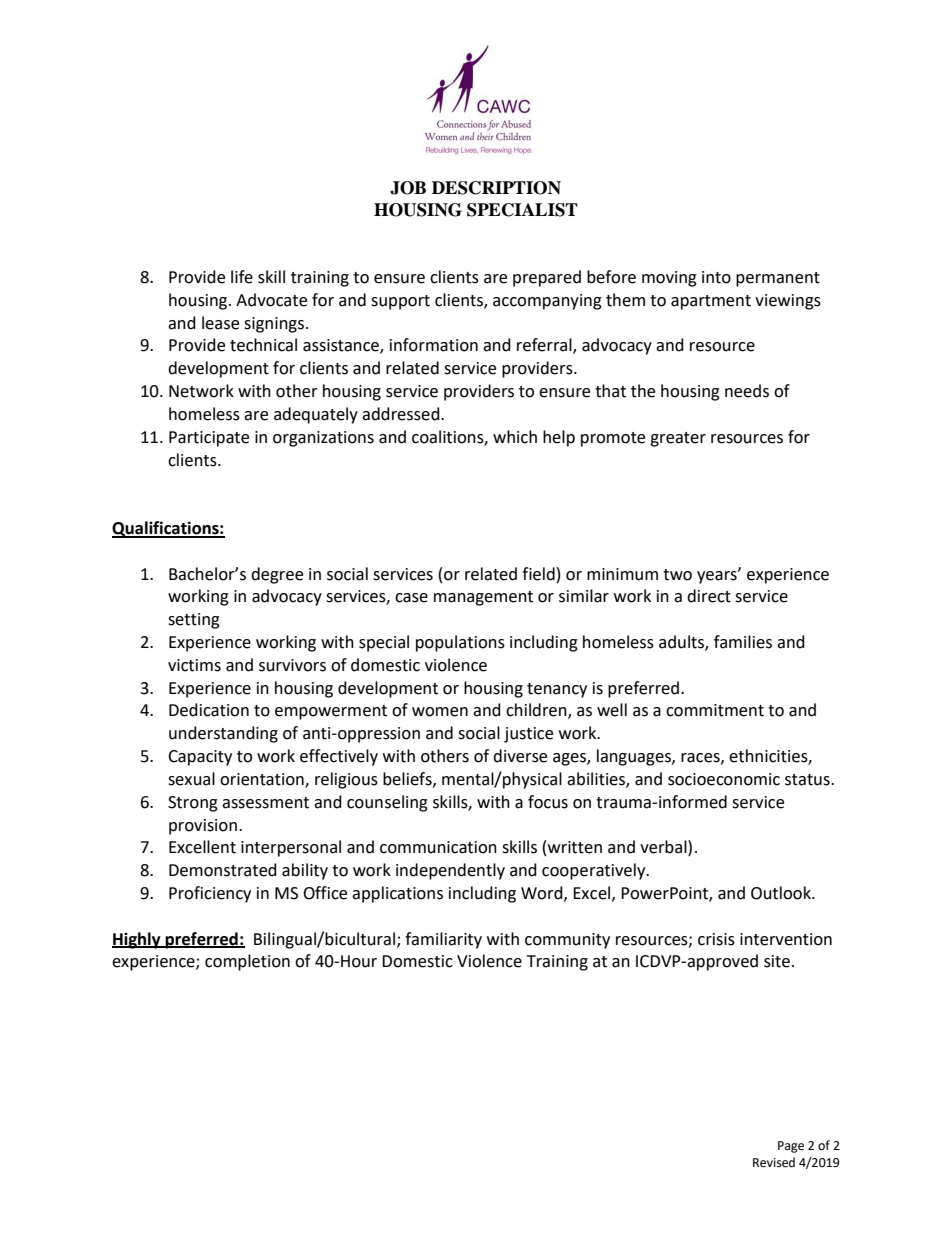 This image has height=1233, width=952. Describe the element at coordinates (247, 962) in the image. I see `completion` at that location.
